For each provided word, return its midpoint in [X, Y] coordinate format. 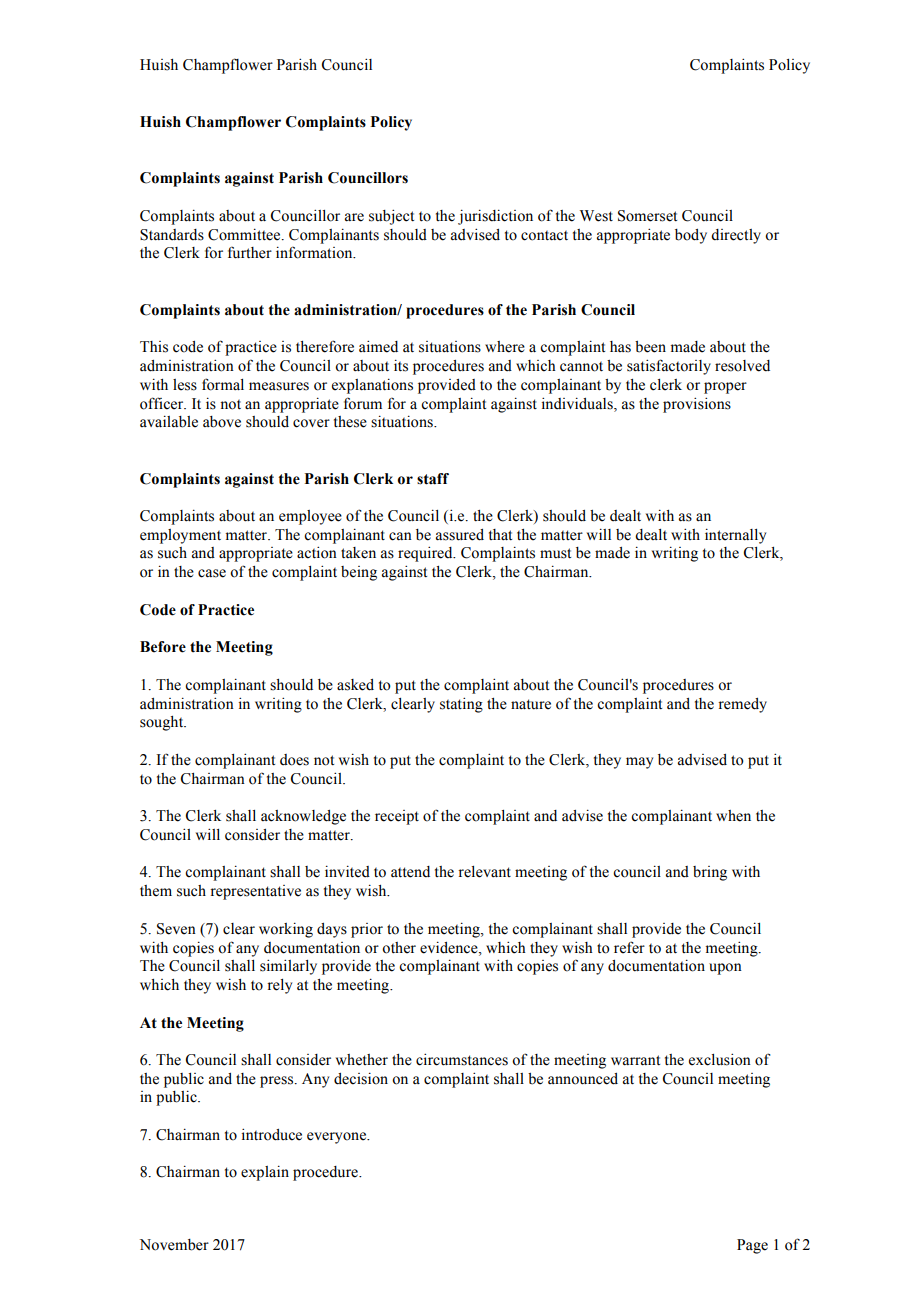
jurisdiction [495, 217]
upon [725, 969]
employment [180, 536]
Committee [245, 234]
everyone [338, 1138]
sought [163, 723]
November [174, 1245]
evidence [450, 947]
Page [752, 1246]
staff [433, 479]
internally [735, 536]
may [639, 763]
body [691, 236]
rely [279, 986]
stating [461, 705]
